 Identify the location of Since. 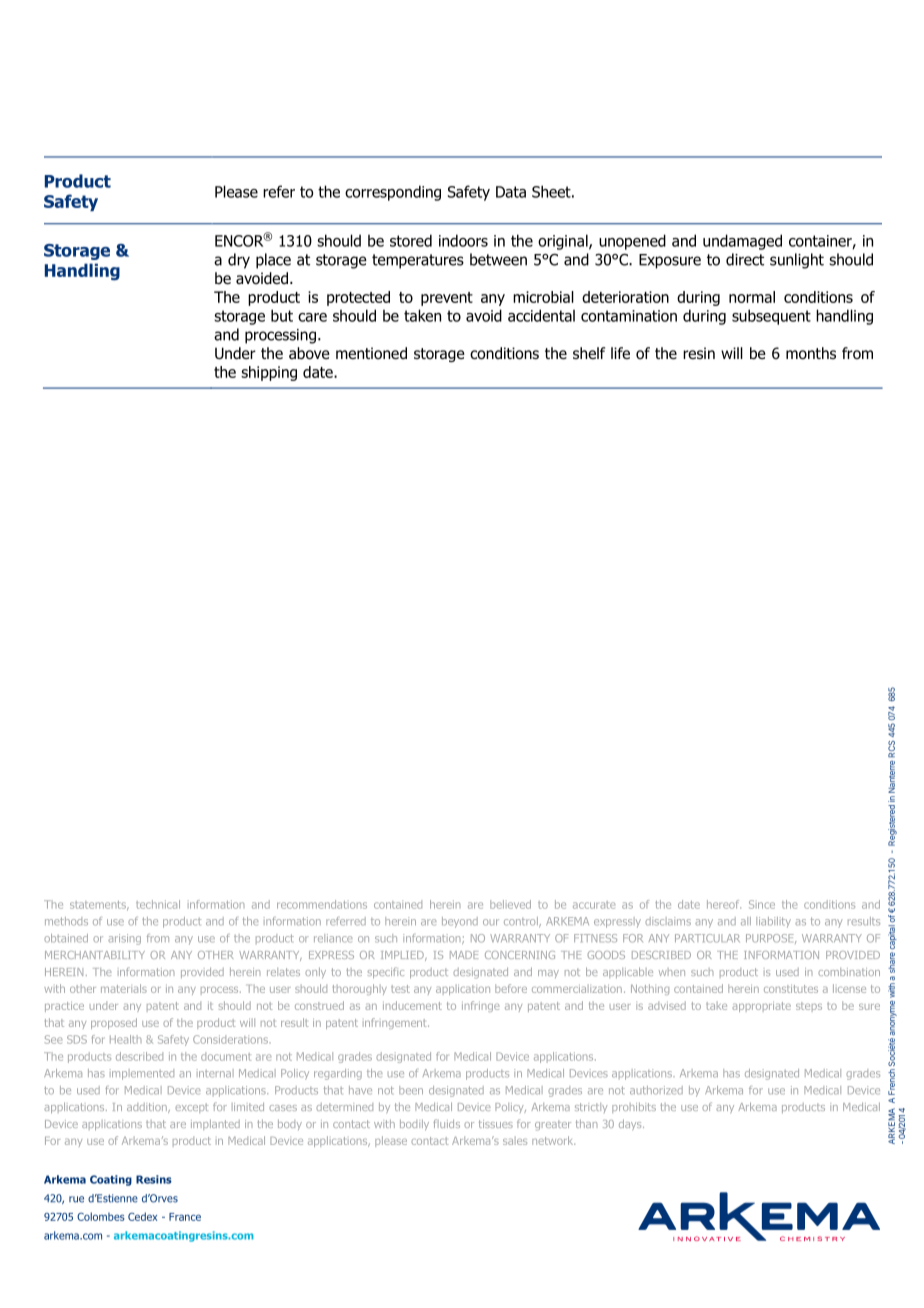
(762, 904).
